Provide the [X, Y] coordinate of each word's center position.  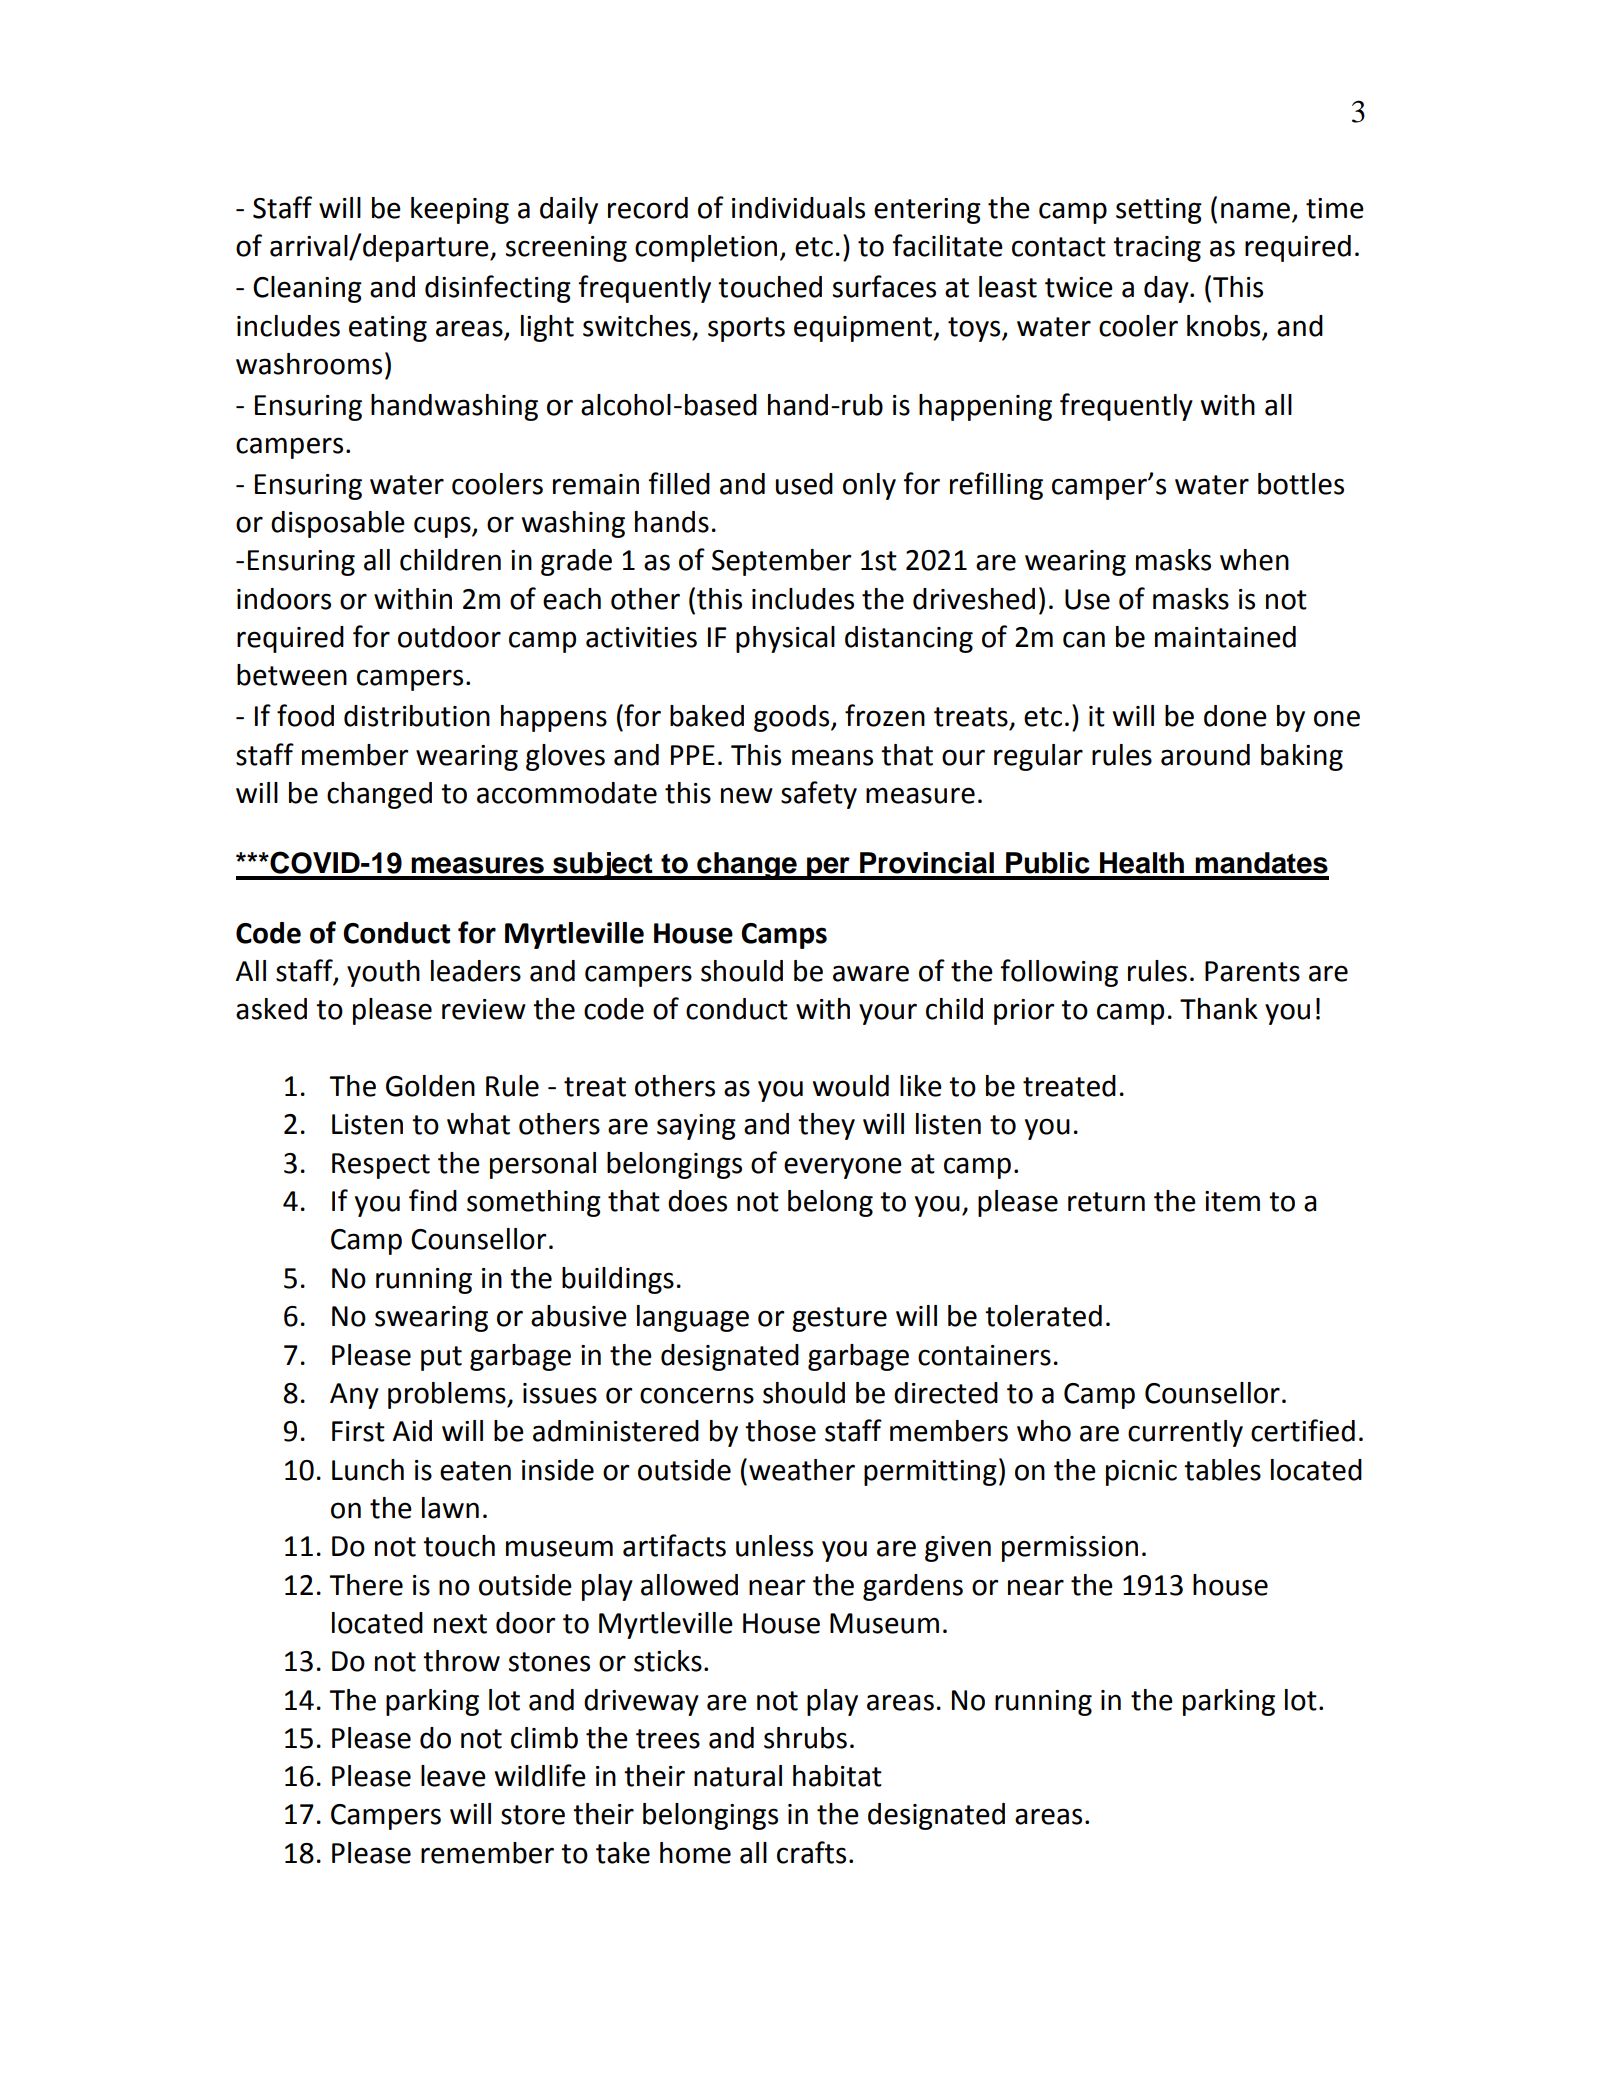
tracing [1157, 249]
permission [1070, 1549]
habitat [837, 1776]
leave [453, 1776]
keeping [460, 210]
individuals [798, 208]
